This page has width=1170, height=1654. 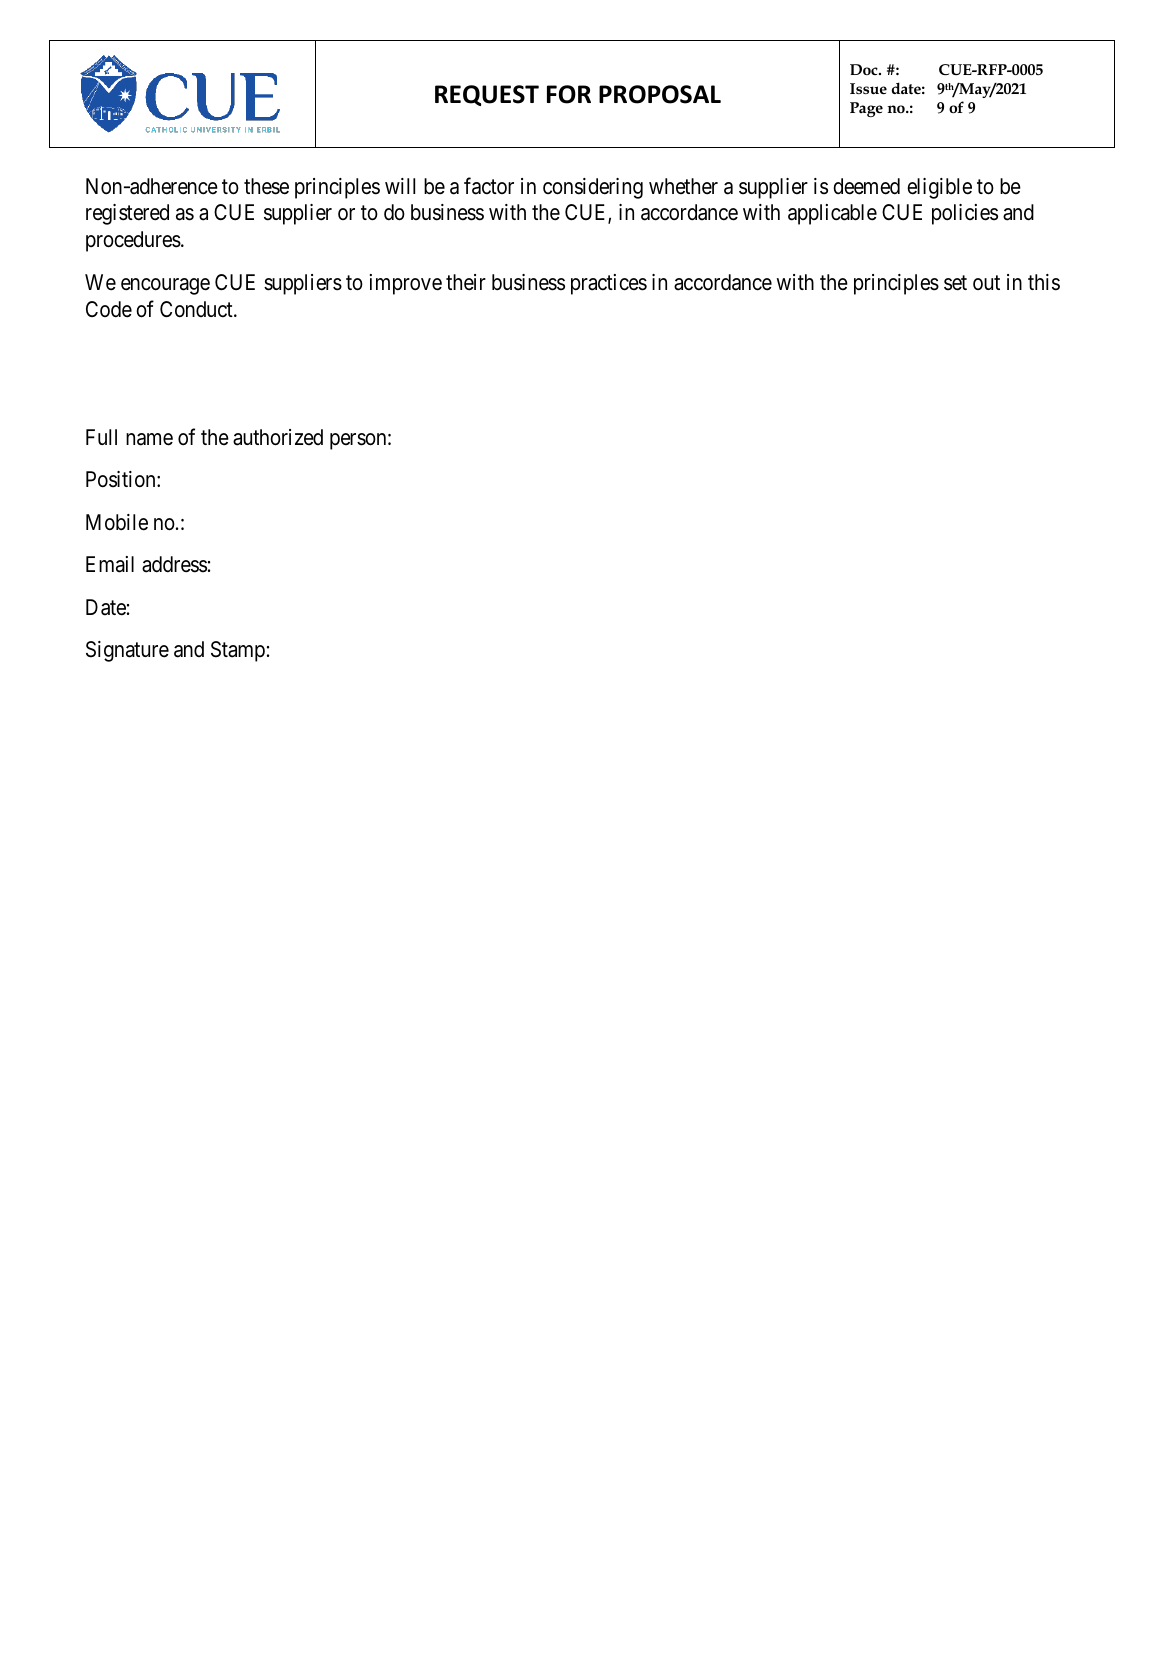 What do you see at coordinates (487, 95) in the page?
I see `REQUEST` at bounding box center [487, 95].
